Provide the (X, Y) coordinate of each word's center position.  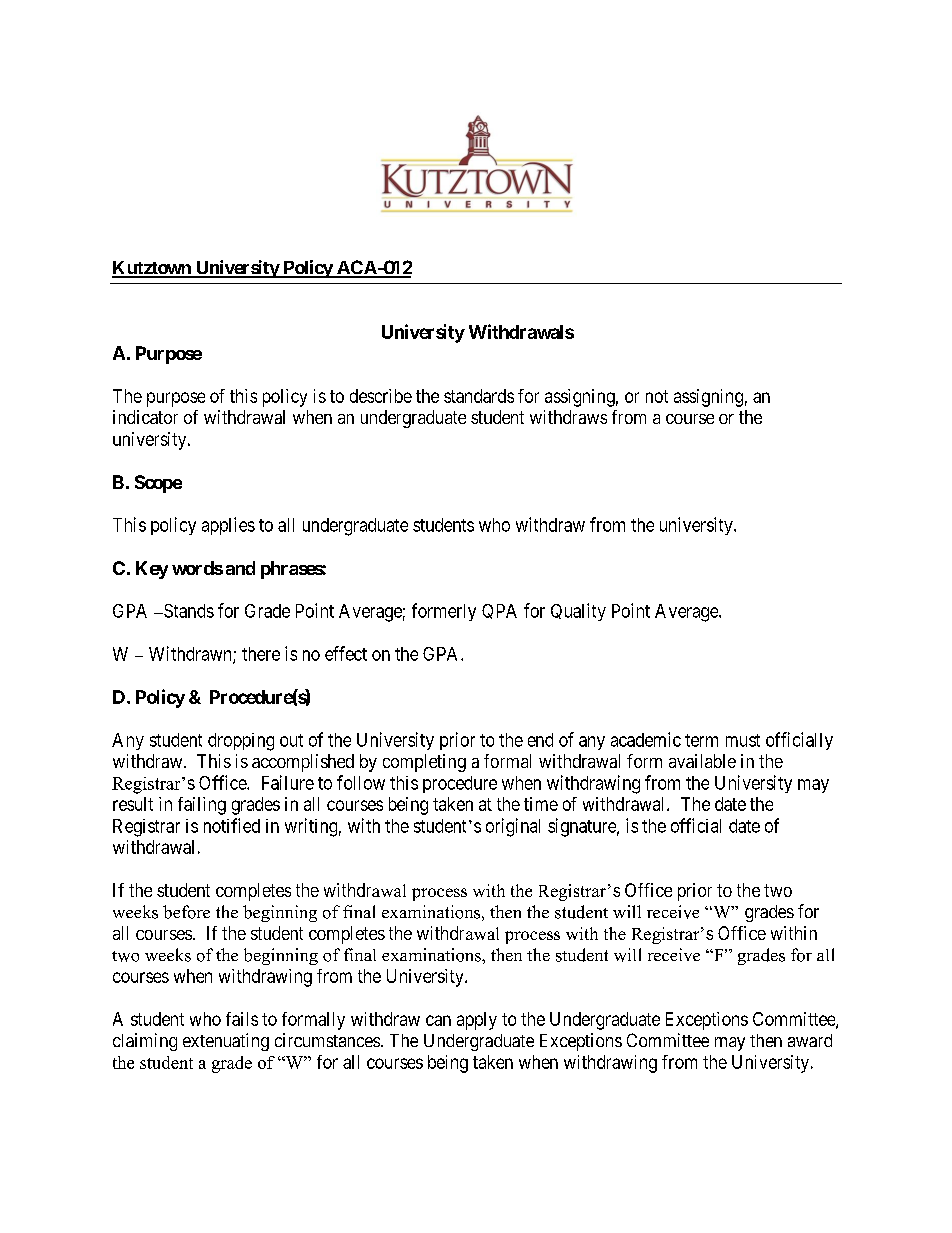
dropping (241, 742)
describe (381, 396)
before (186, 912)
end (540, 740)
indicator (145, 417)
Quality (578, 612)
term (701, 740)
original (513, 827)
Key (152, 570)
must (743, 740)
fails (242, 1019)
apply (477, 1021)
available (702, 761)
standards (479, 396)
